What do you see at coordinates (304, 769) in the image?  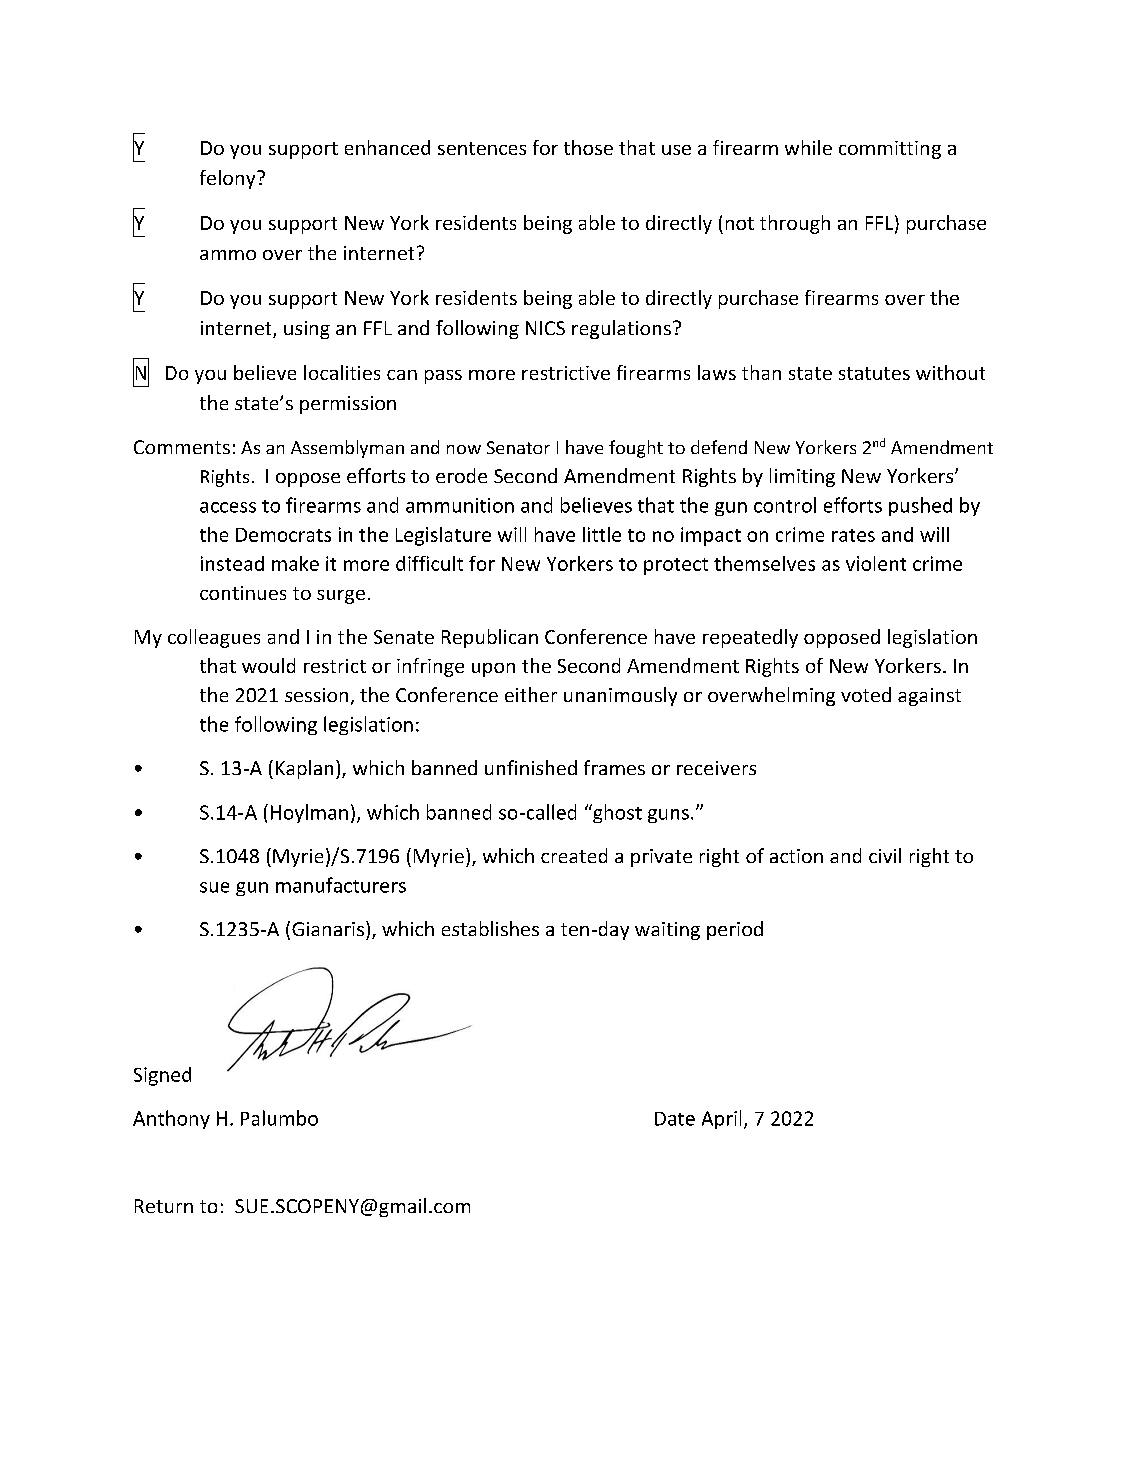 I see `Kaplan` at bounding box center [304, 769].
